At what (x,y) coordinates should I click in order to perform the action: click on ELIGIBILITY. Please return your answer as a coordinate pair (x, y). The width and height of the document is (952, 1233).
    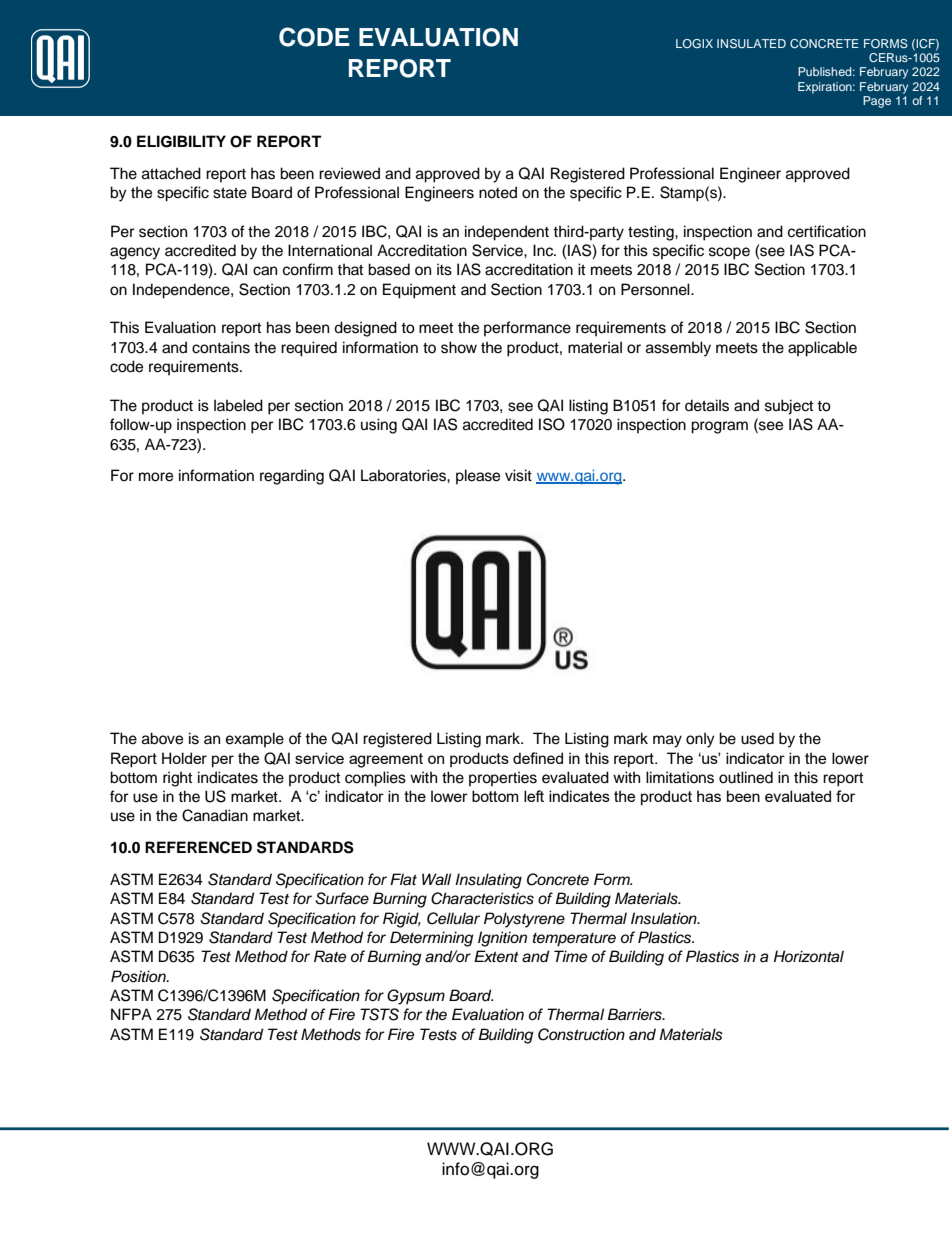
    Looking at the image, I should click on (181, 141).
